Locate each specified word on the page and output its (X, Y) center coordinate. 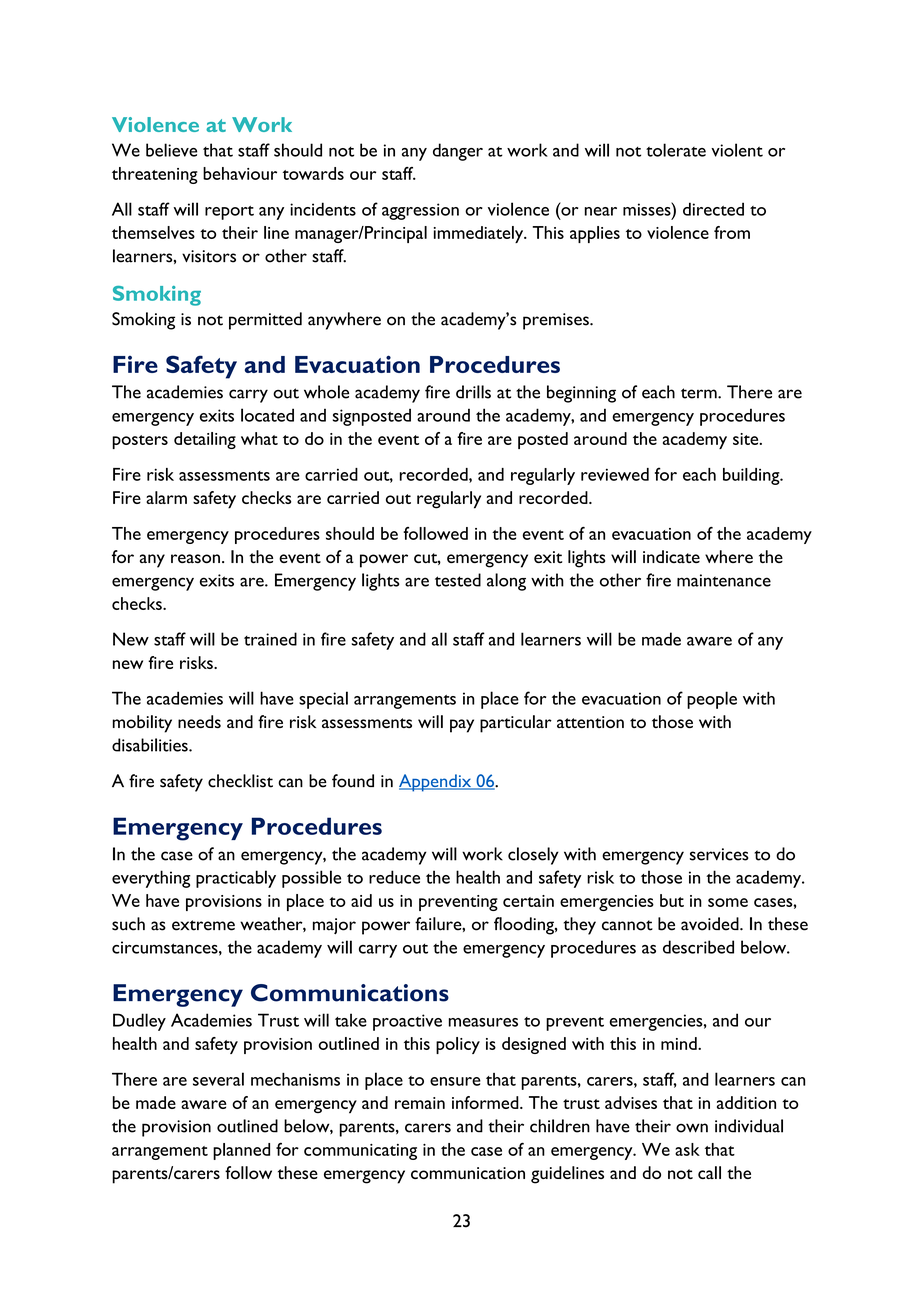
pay (462, 726)
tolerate (676, 150)
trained (270, 639)
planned (241, 1151)
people (712, 700)
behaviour (240, 173)
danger (458, 152)
